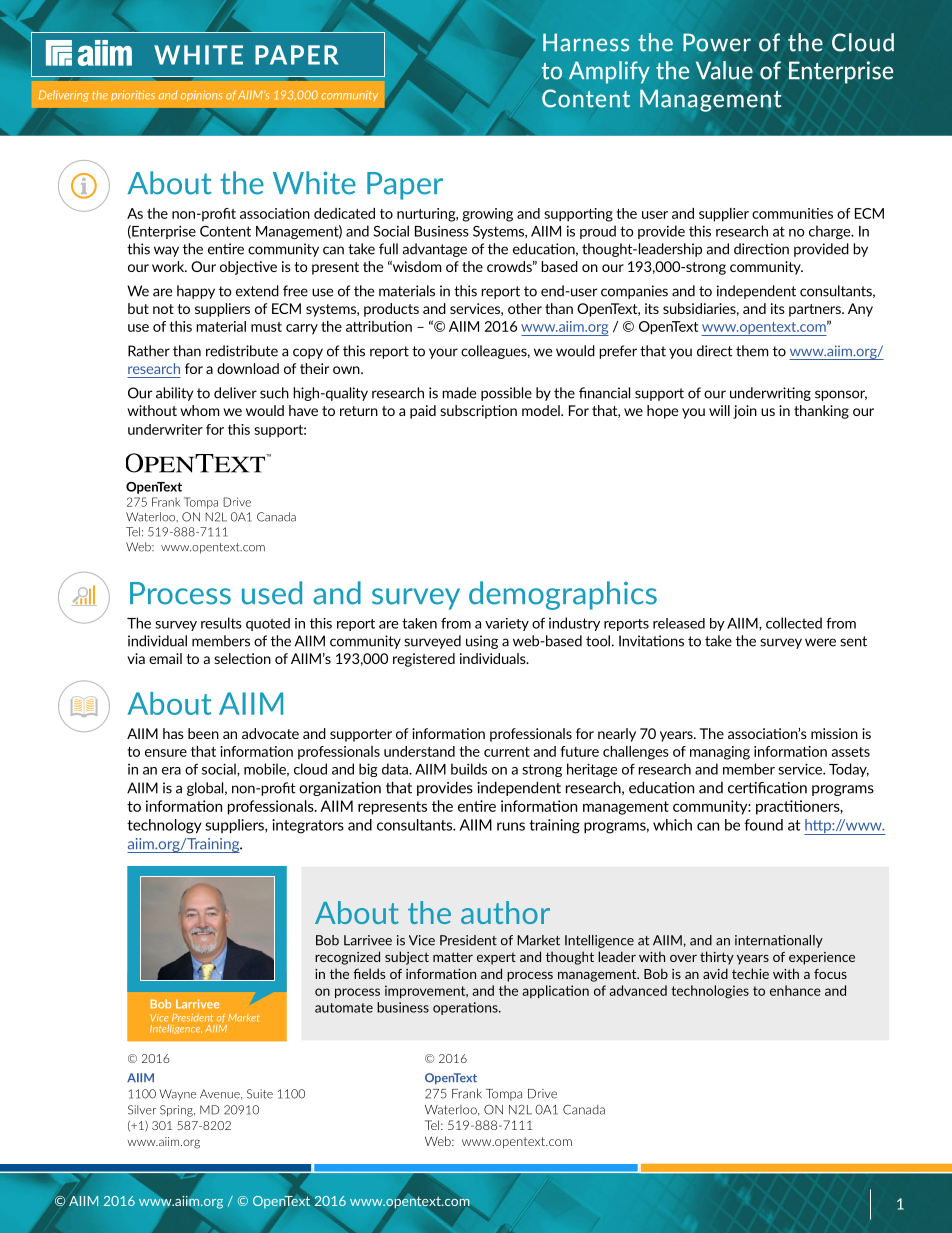 This screenshot has height=1233, width=952. What do you see at coordinates (507, 624) in the screenshot?
I see `variety` at bounding box center [507, 624].
